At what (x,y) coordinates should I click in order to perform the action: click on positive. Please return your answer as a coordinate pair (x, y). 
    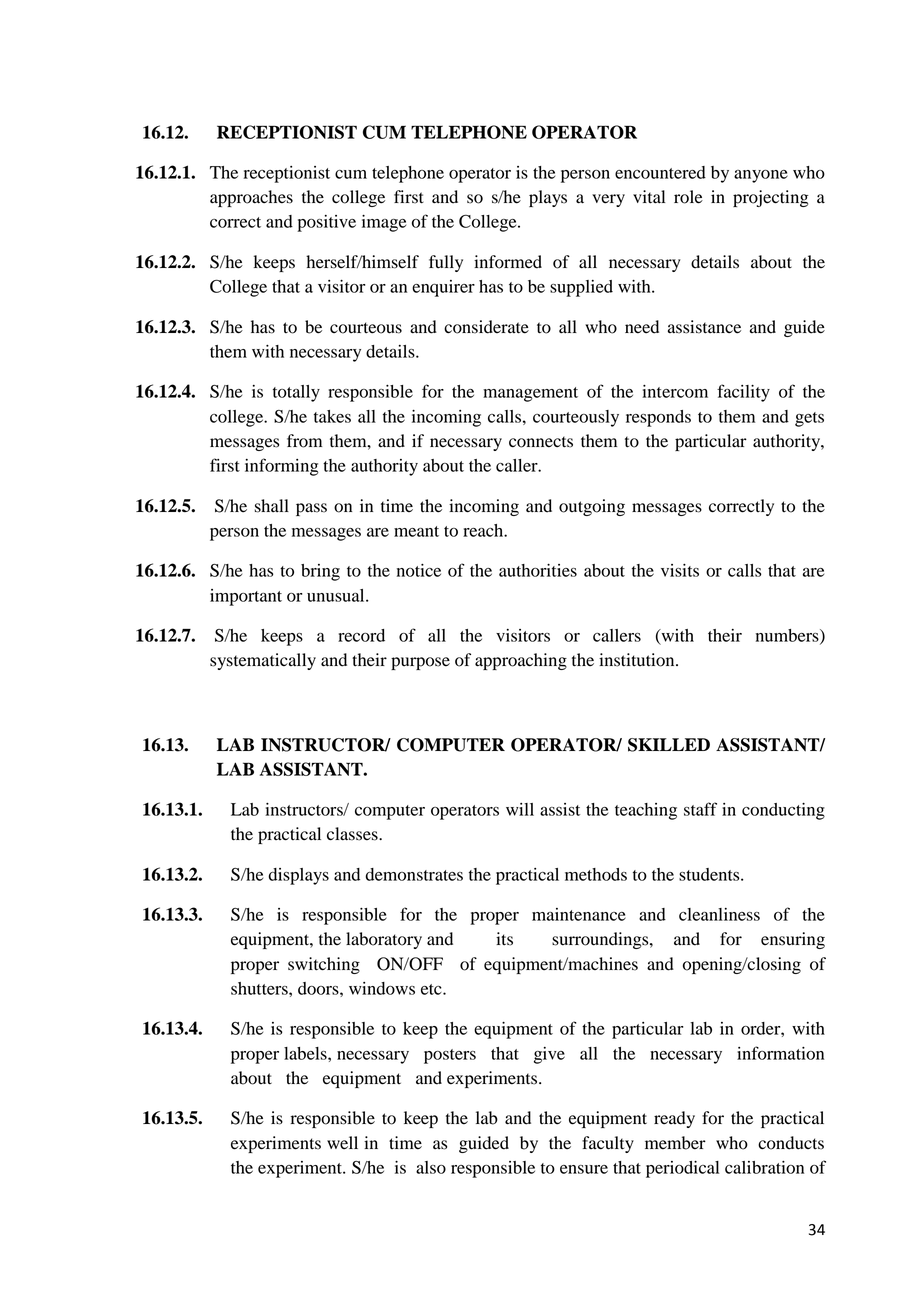
    Looking at the image, I should click on (326, 223).
